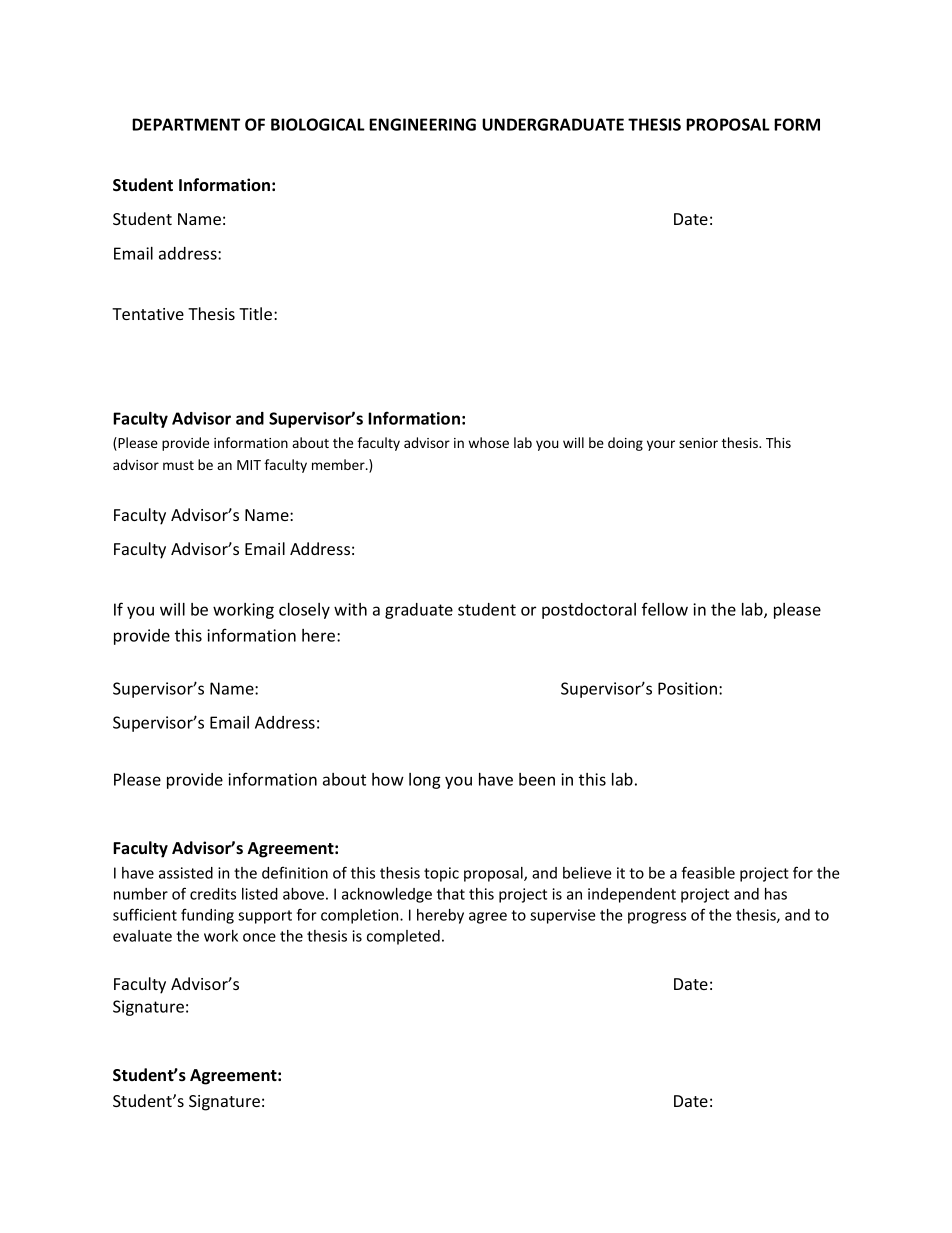  Describe the element at coordinates (186, 124) in the document. I see `DEPARTMENT` at that location.
